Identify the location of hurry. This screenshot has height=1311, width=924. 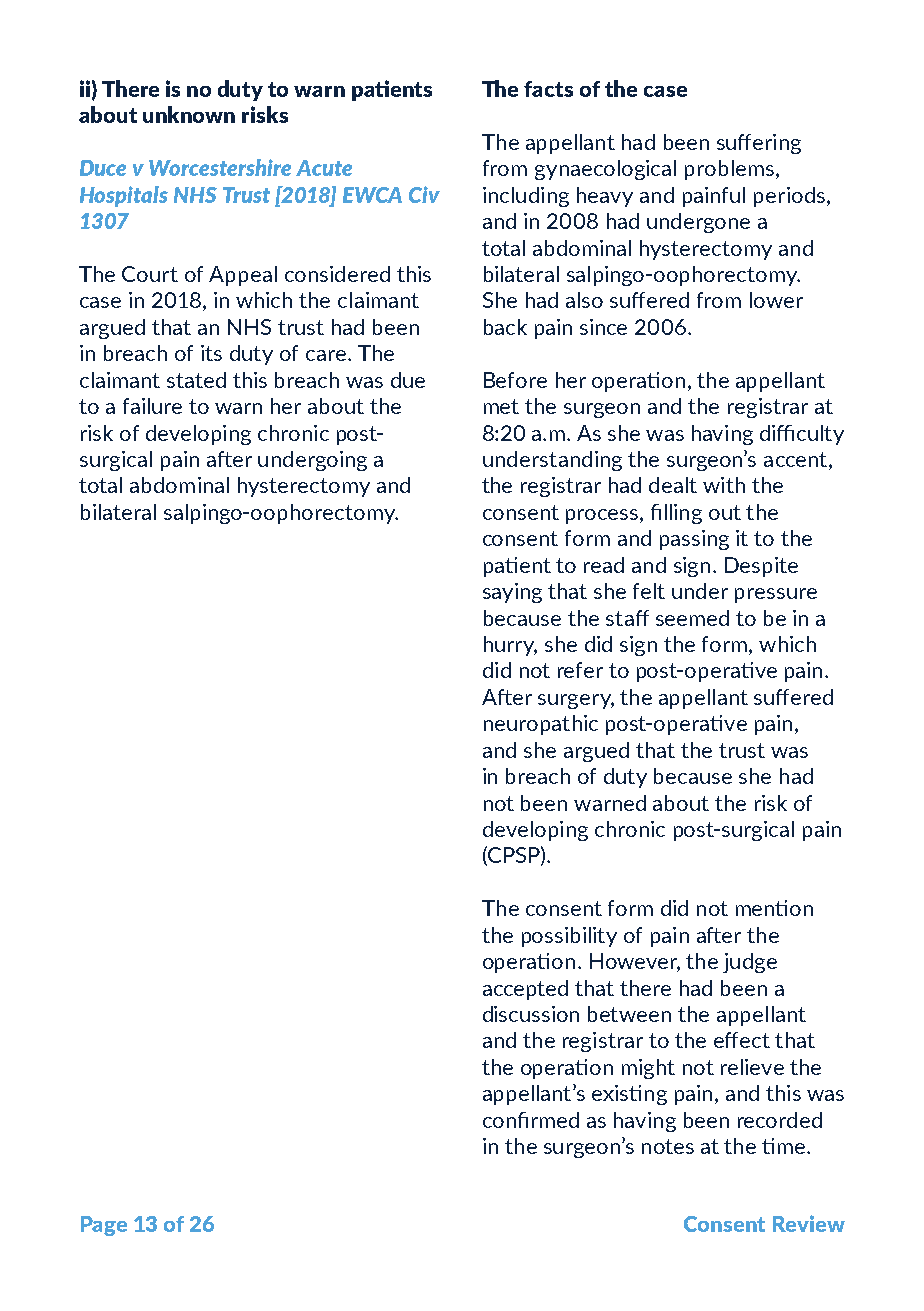
(510, 646).
